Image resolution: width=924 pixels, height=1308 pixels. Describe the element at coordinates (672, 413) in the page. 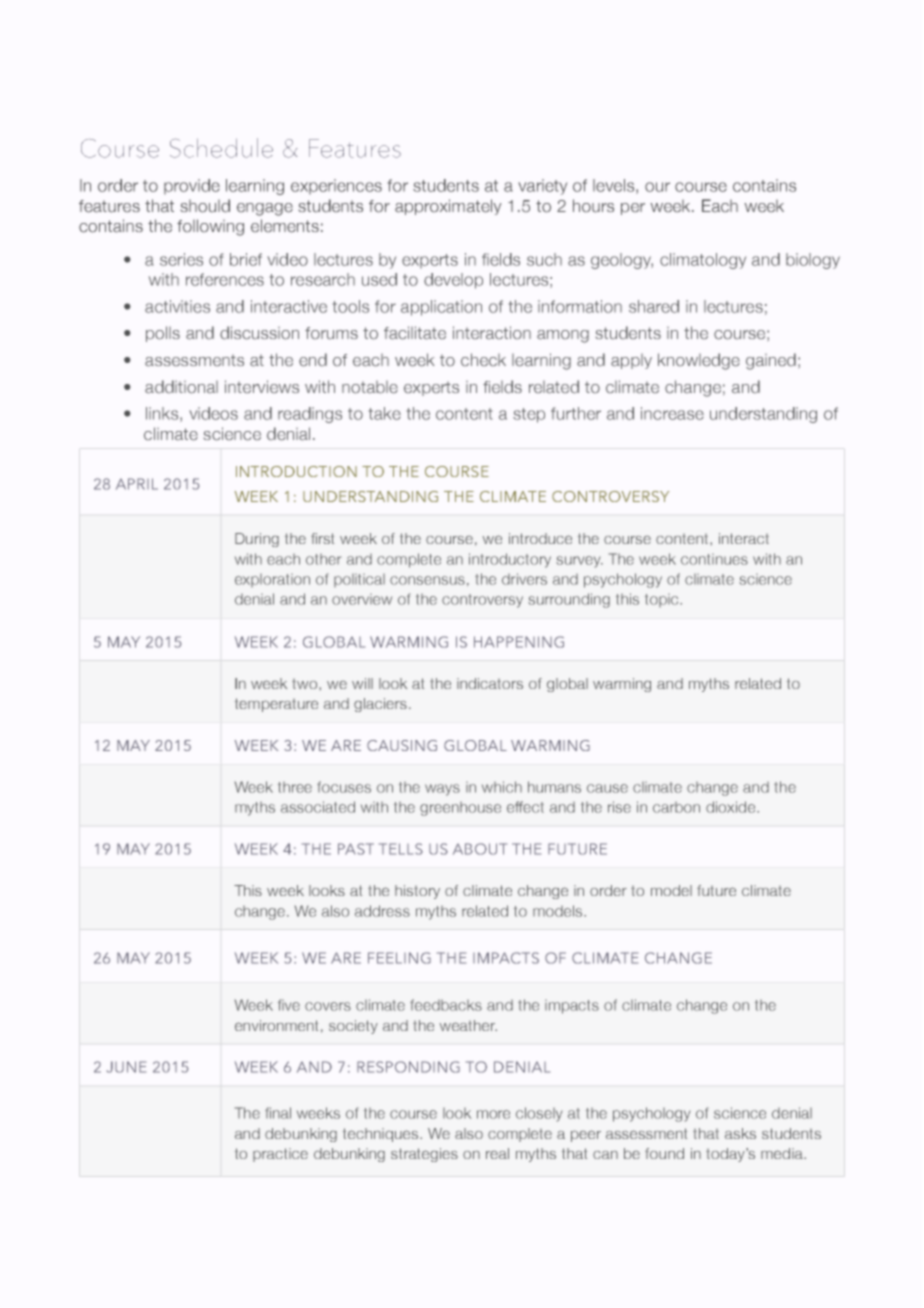

I see `increase` at that location.
